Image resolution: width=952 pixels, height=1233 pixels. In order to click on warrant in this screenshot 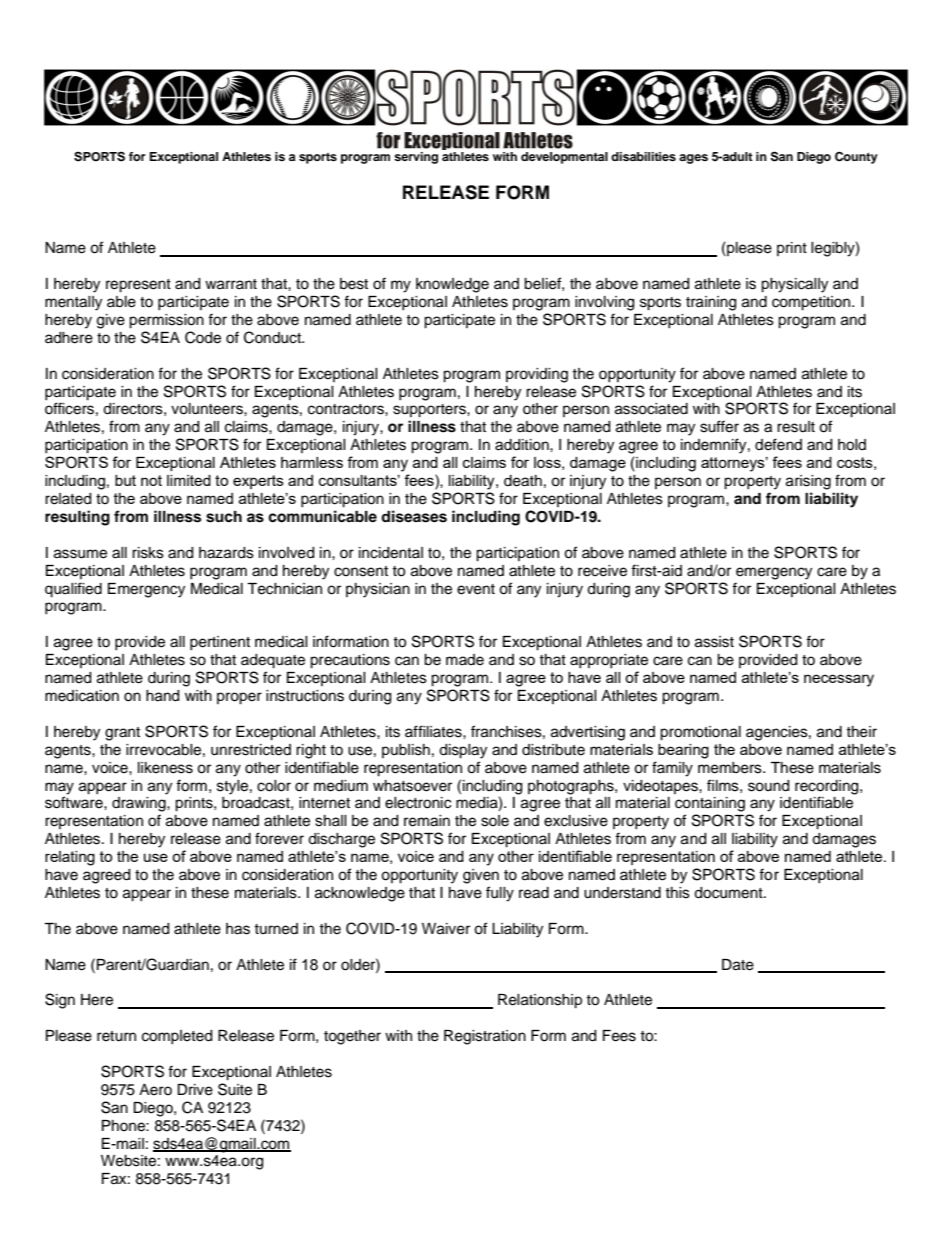, I will do `click(231, 284)`.
